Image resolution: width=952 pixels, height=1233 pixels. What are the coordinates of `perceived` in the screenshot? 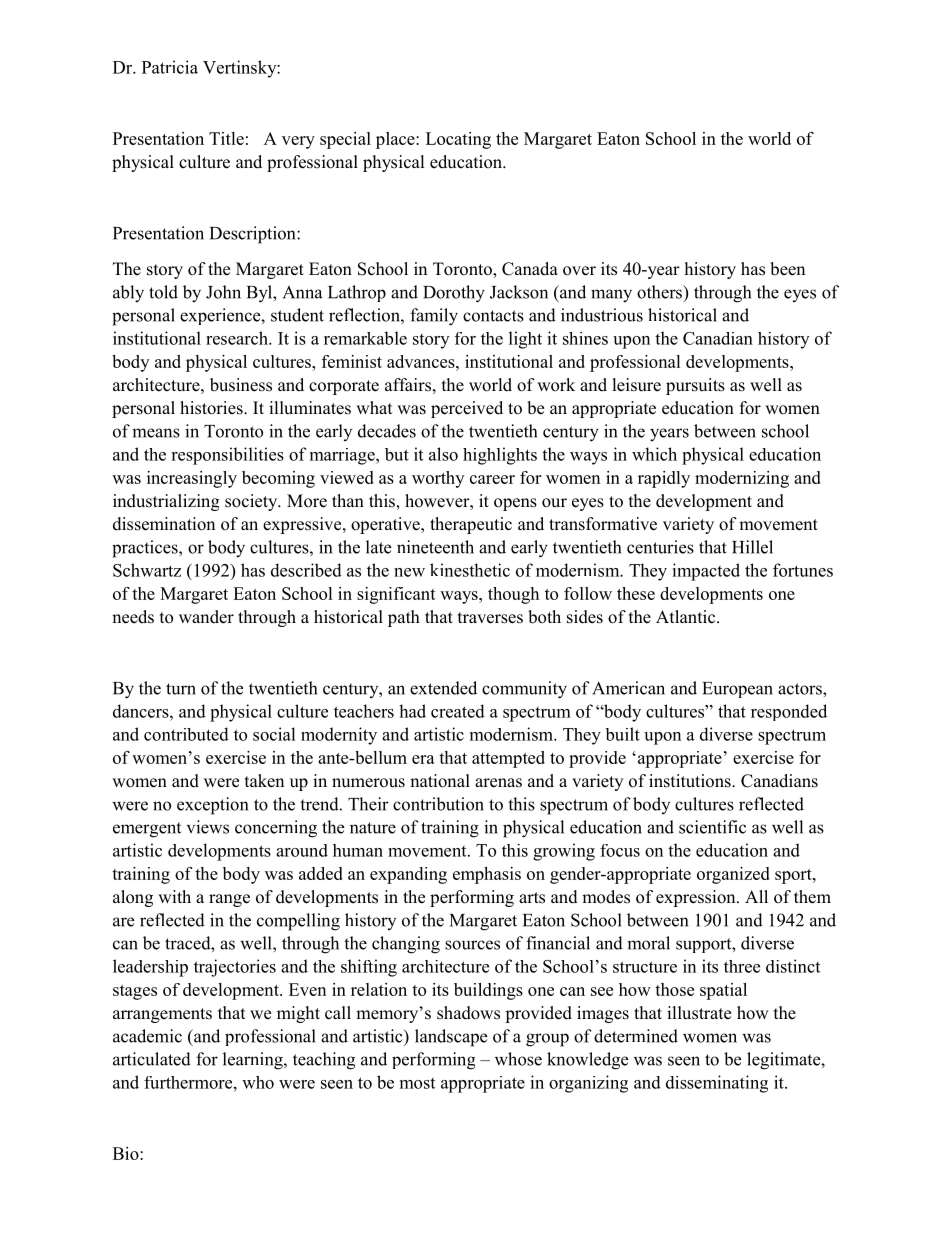 It's located at (467, 409).
